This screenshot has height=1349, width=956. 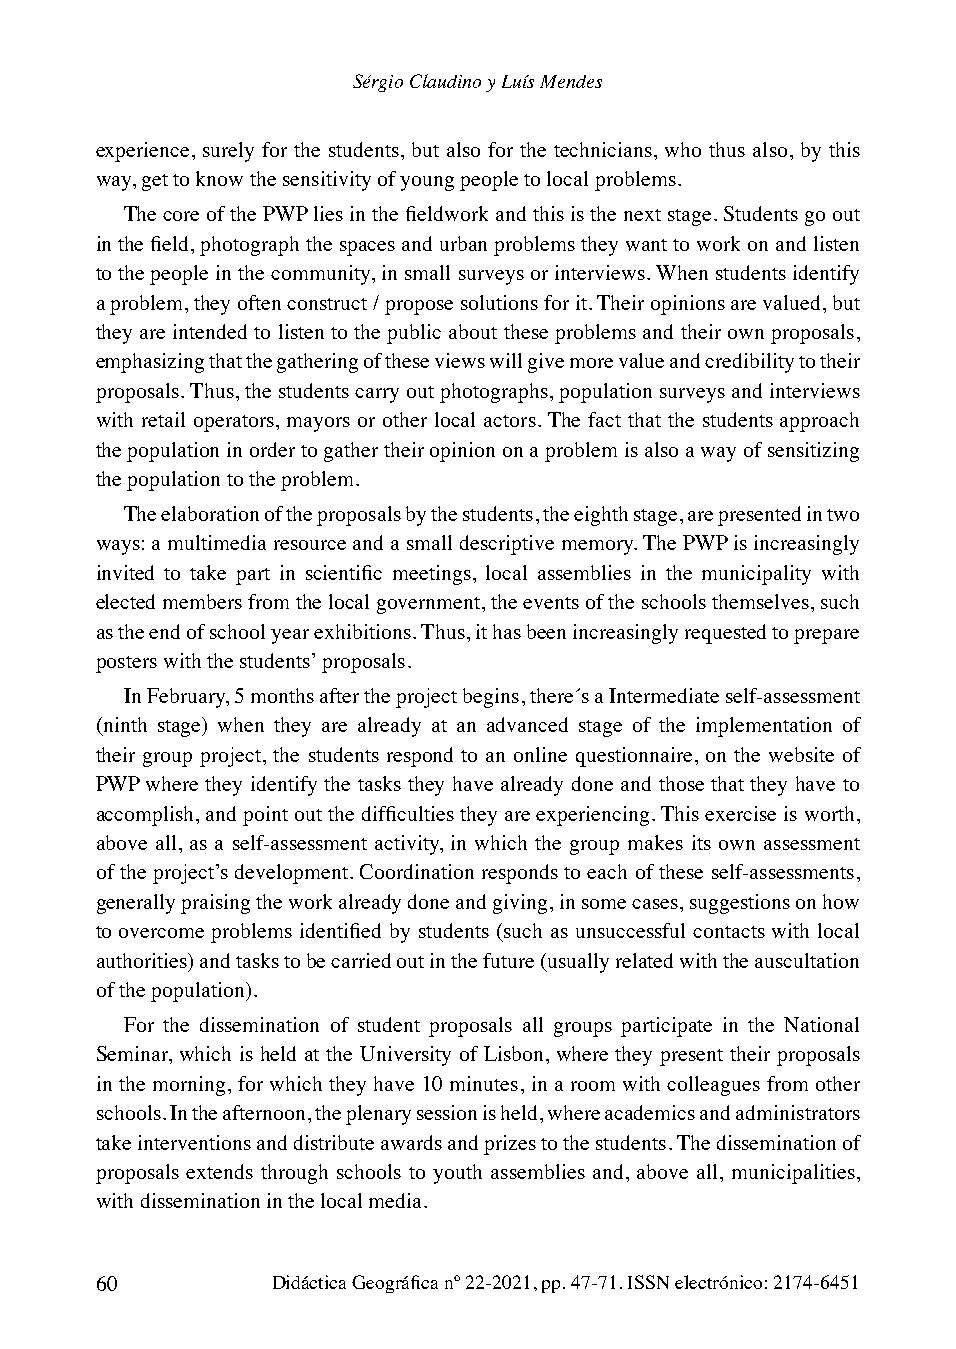 I want to click on young, so click(x=427, y=183).
